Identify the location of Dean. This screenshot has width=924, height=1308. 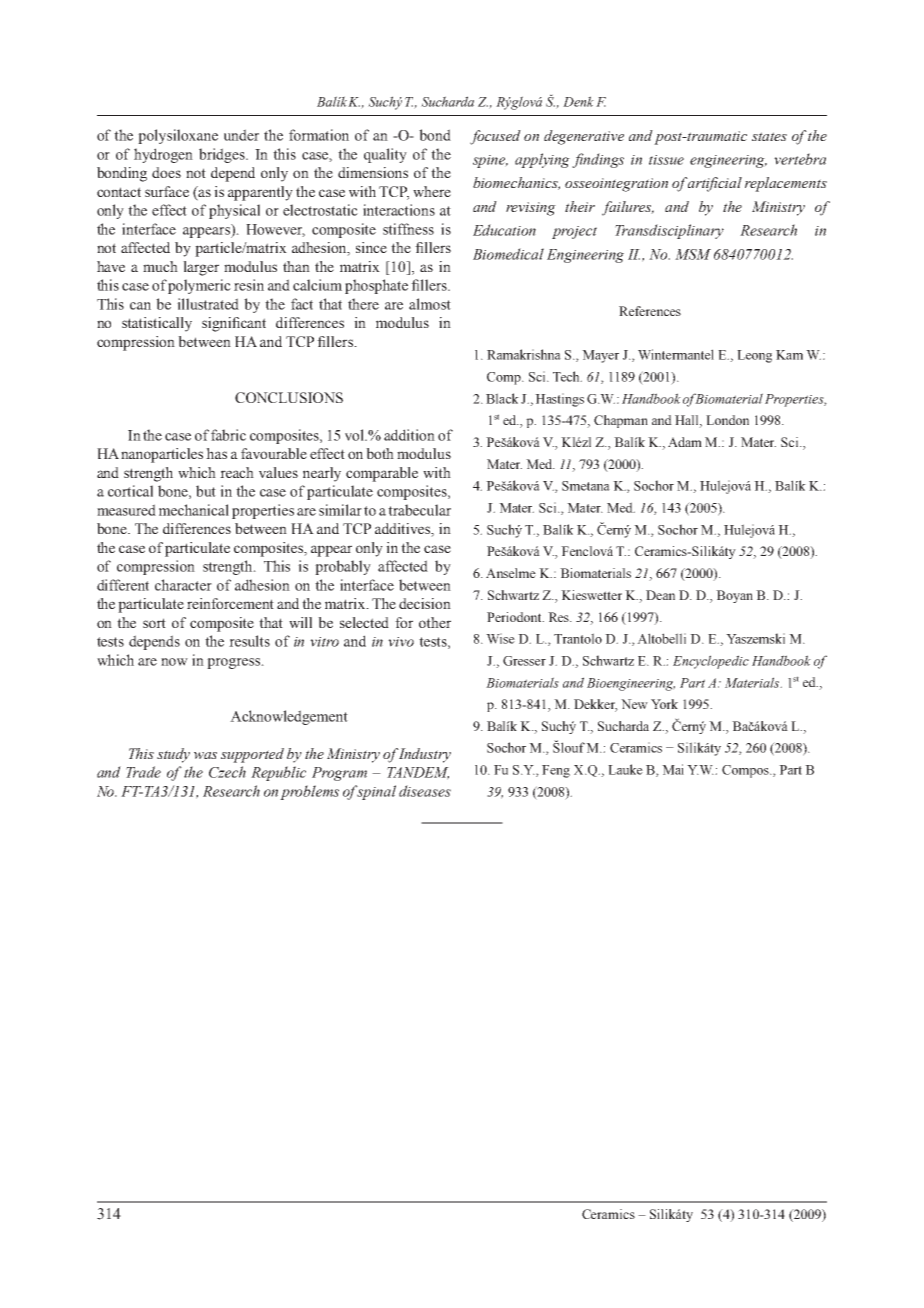
(660, 595).
